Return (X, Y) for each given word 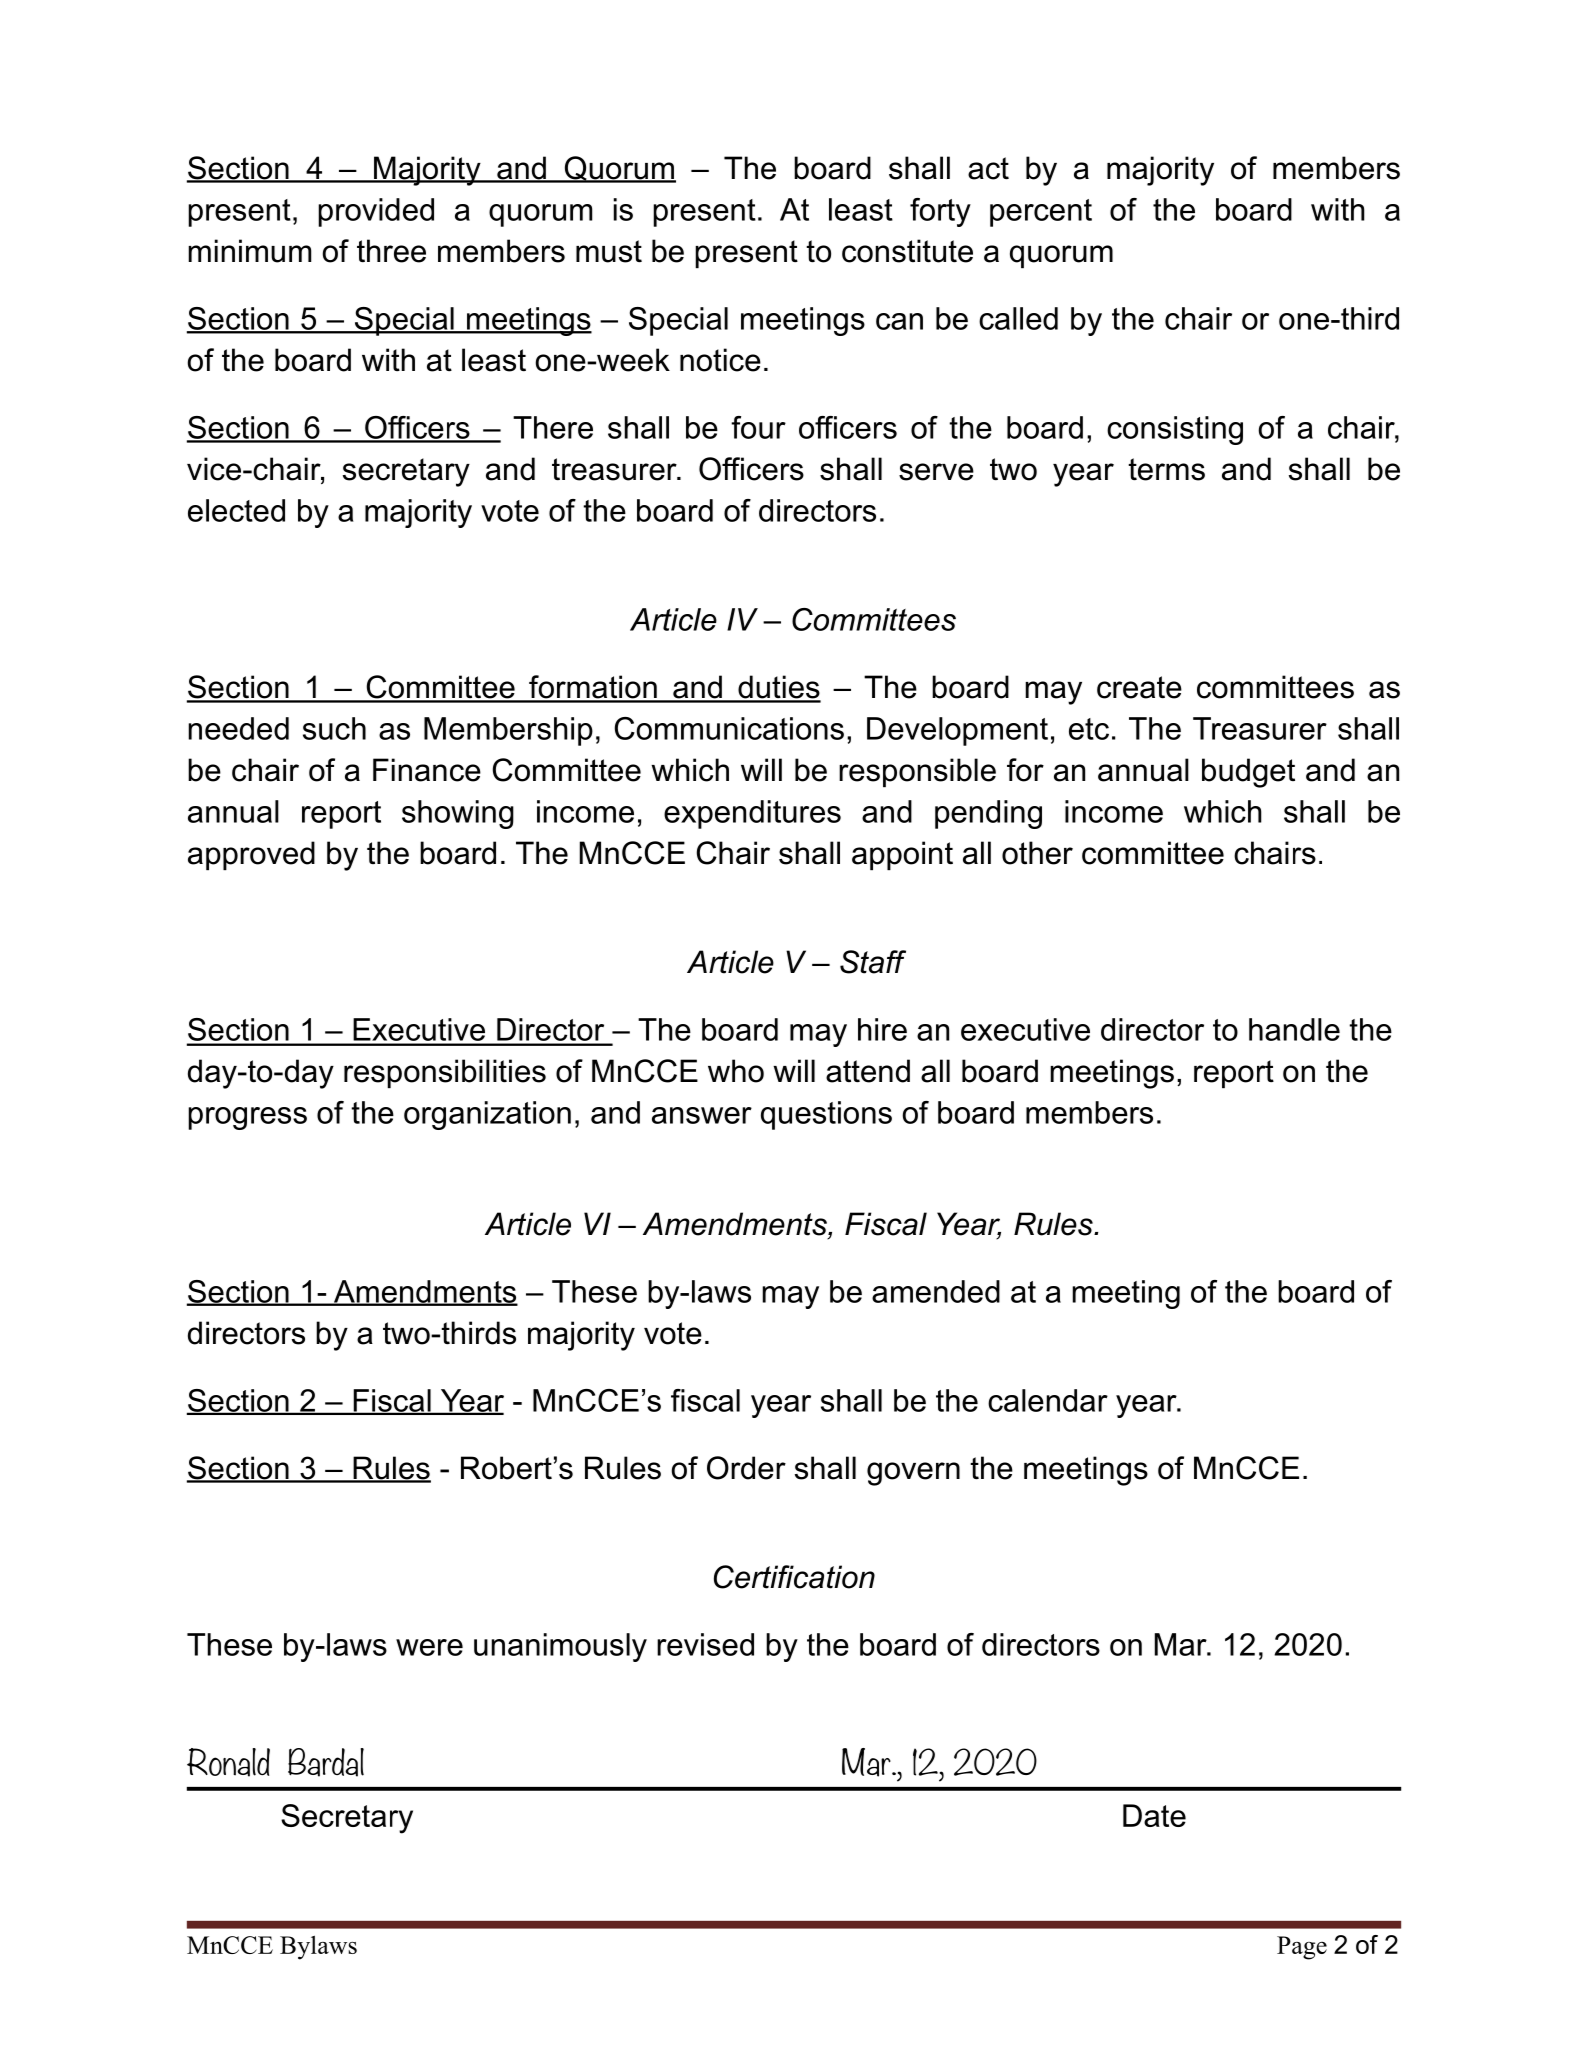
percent (1041, 213)
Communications (729, 728)
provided (376, 212)
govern (913, 1474)
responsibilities (445, 1073)
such (334, 728)
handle (1294, 1029)
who (736, 1071)
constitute (907, 251)
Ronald (228, 1762)
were (429, 1647)
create (1139, 687)
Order (746, 1468)
